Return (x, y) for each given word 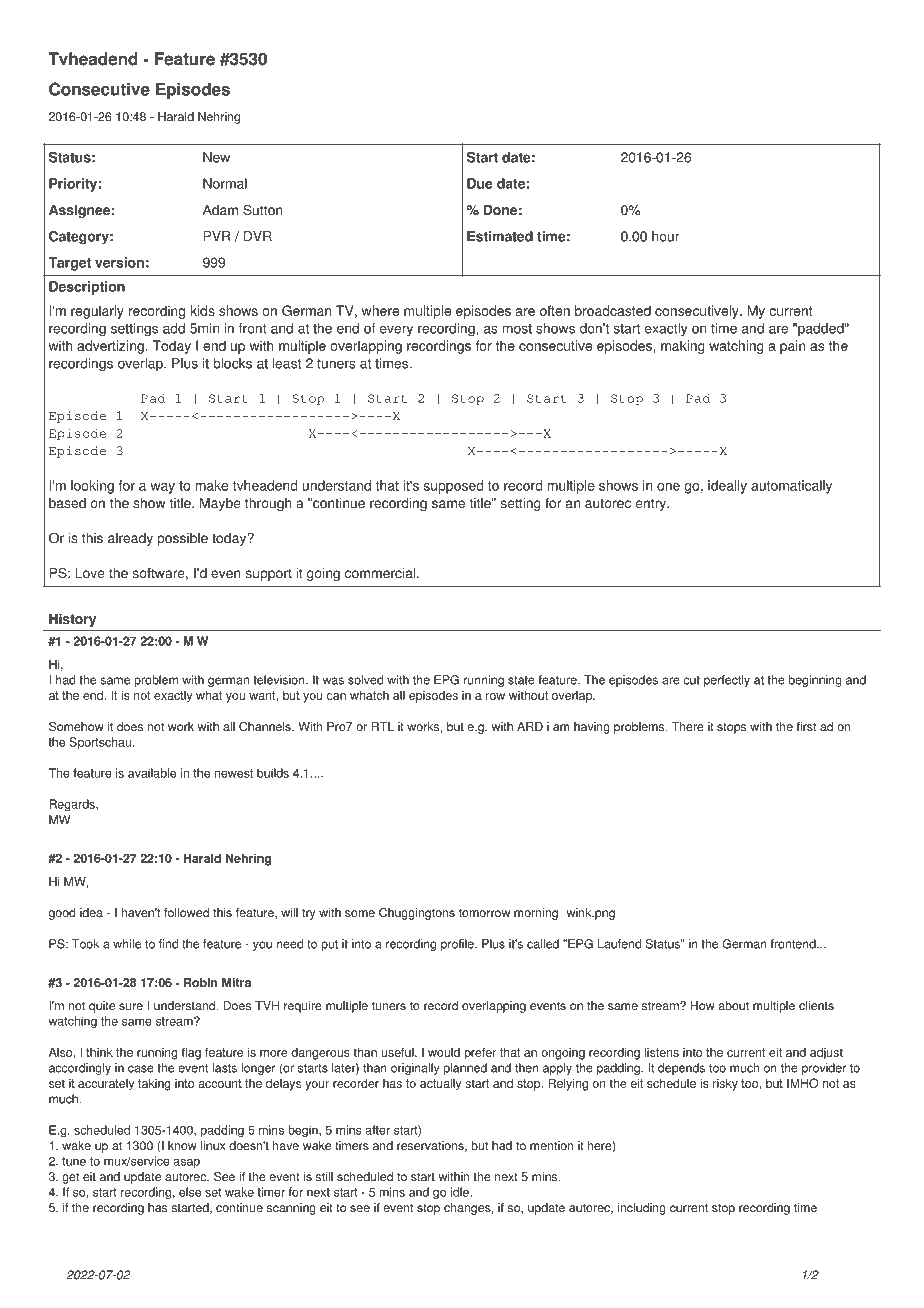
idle (461, 1192)
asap (187, 1163)
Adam (220, 210)
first (806, 727)
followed (186, 913)
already (130, 539)
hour (666, 236)
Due (480, 183)
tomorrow (484, 913)
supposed (453, 487)
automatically (791, 487)
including (642, 1209)
